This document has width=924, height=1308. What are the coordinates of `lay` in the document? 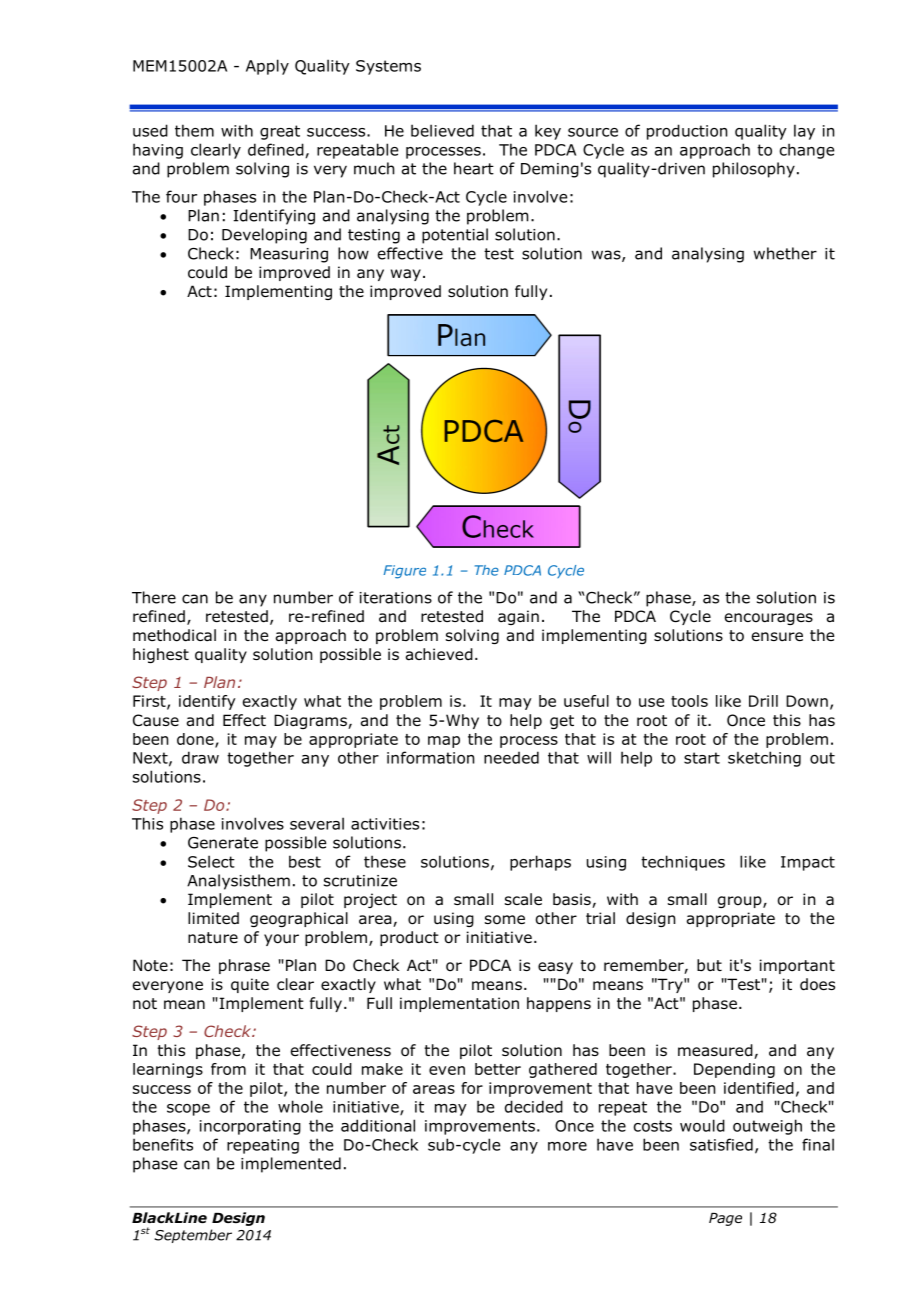 It's located at (804, 132).
